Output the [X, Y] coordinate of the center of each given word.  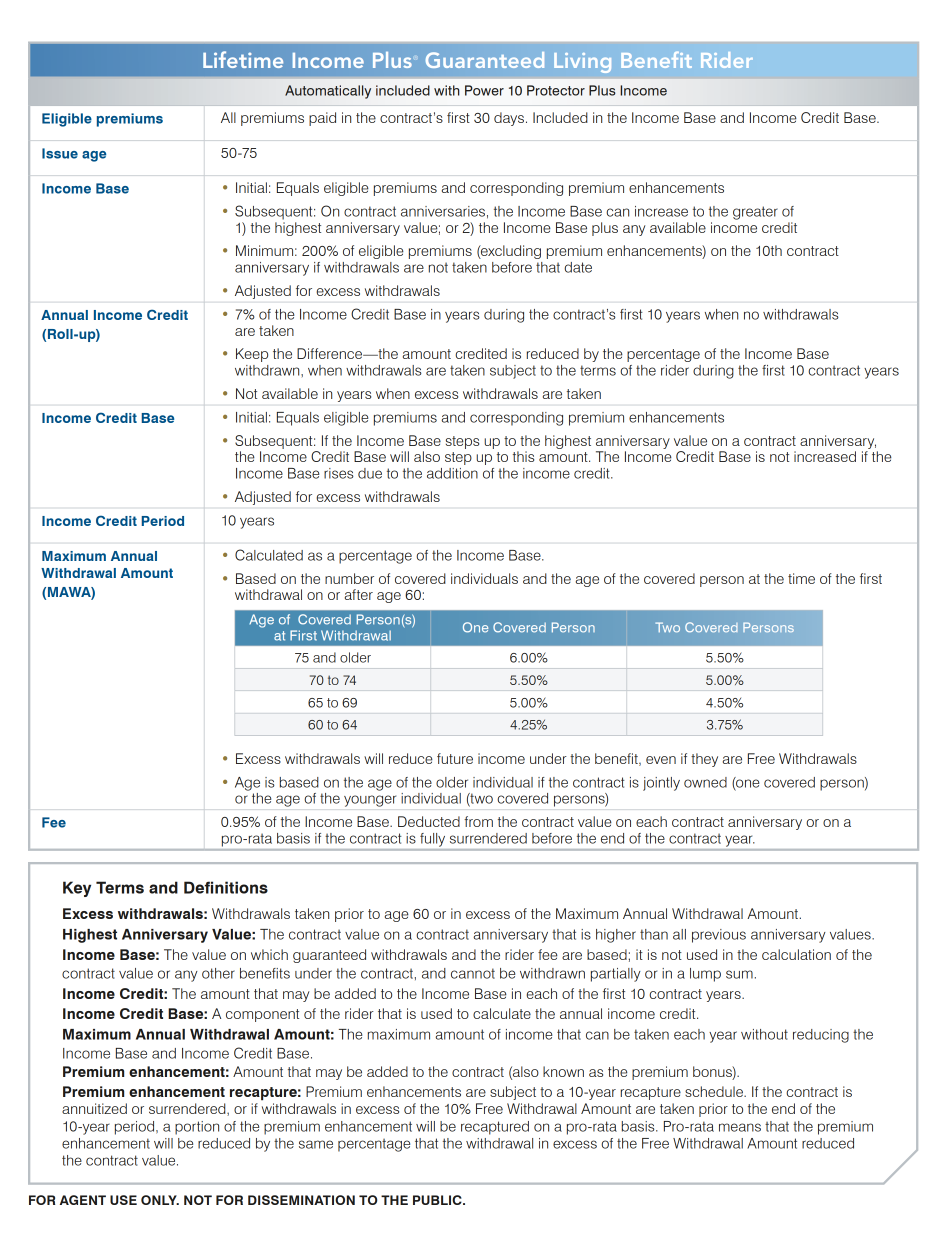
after [359, 594]
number [349, 578]
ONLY [160, 1200]
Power [484, 90]
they [704, 760]
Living [582, 63]
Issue [60, 153]
